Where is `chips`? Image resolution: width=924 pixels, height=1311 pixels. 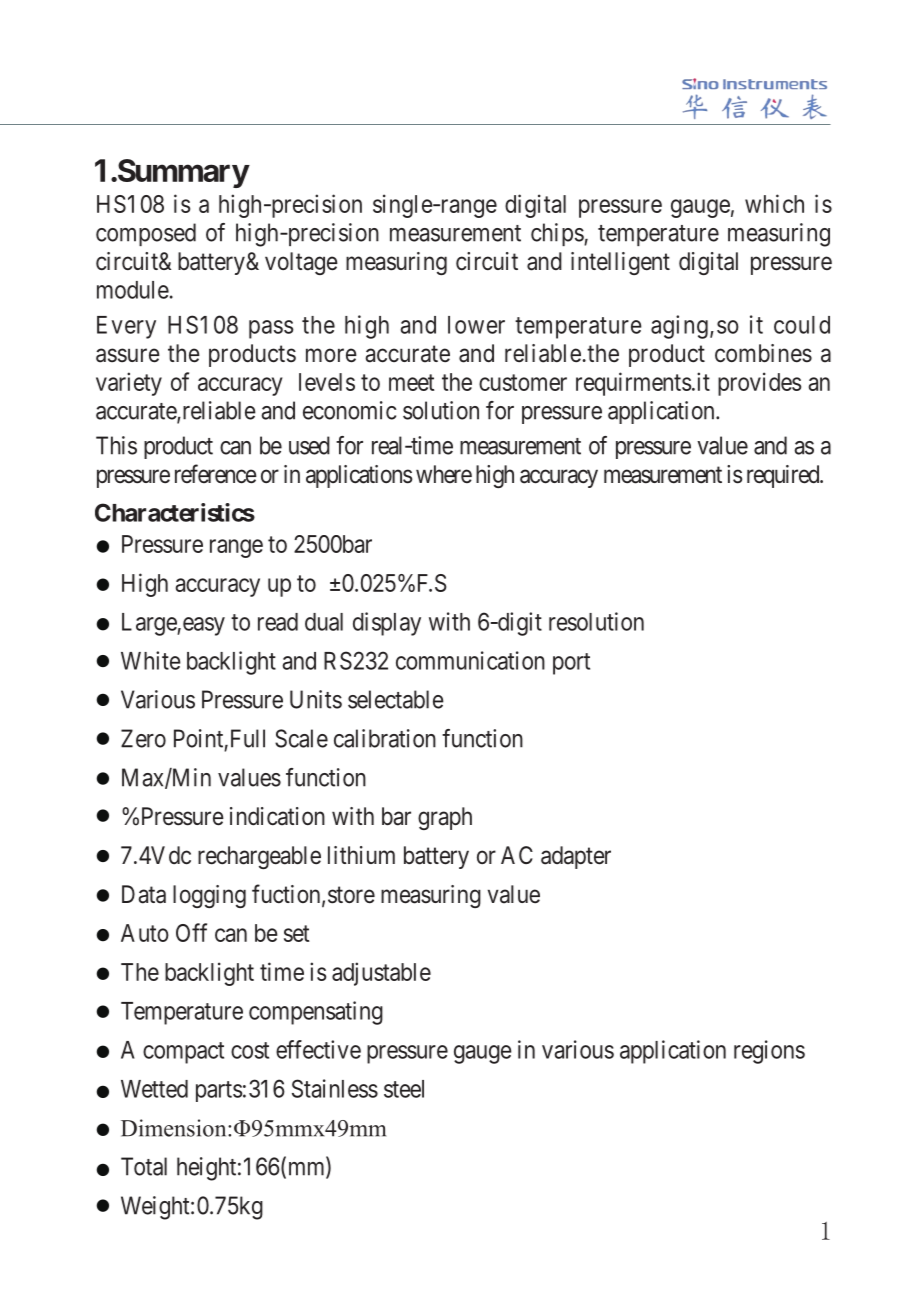 chips is located at coordinates (557, 234).
